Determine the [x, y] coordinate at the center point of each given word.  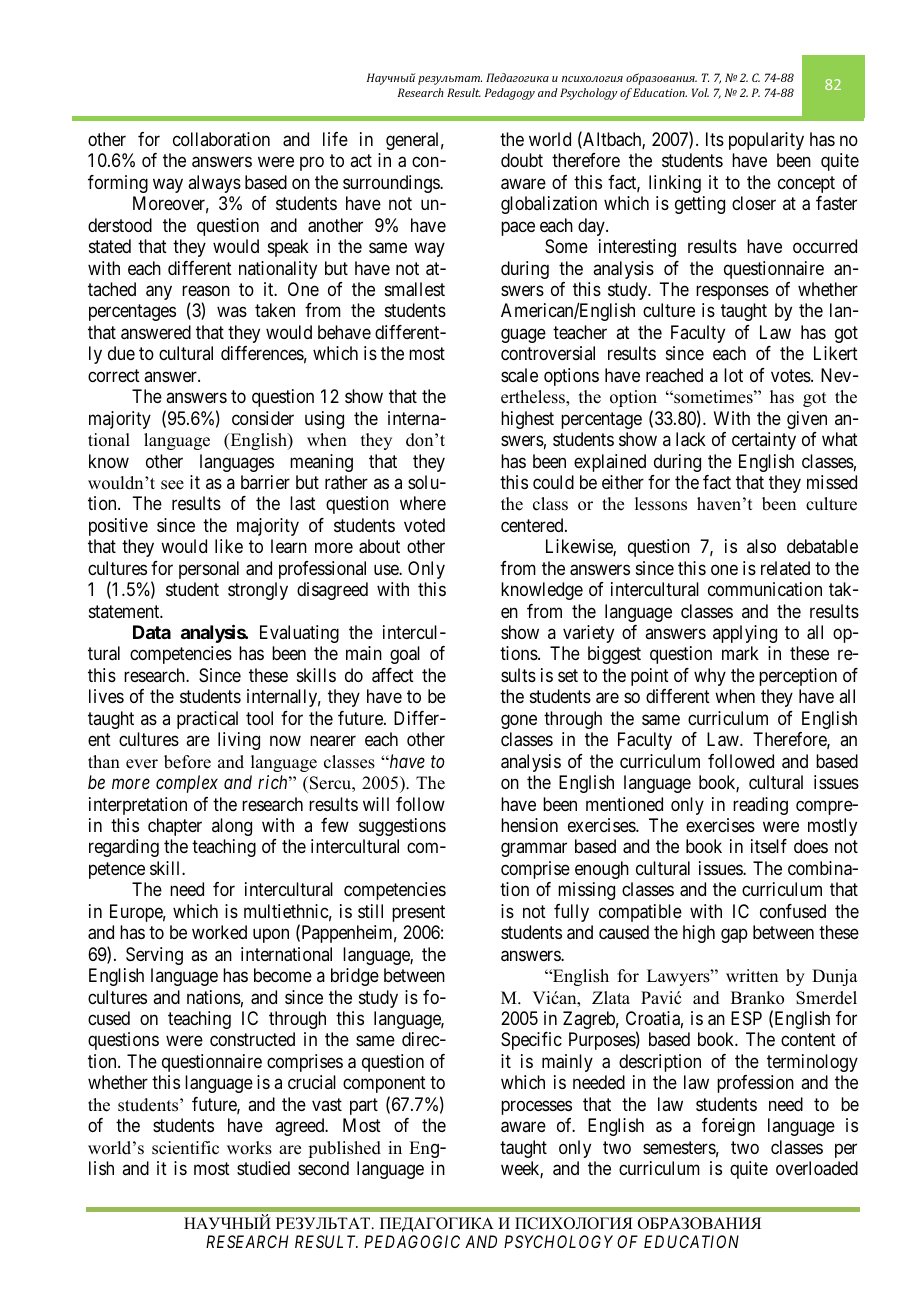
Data [152, 632]
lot [733, 375]
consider [263, 418]
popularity [766, 141]
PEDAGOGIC [412, 1241]
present [418, 913]
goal [405, 655]
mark [740, 653]
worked [219, 932]
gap [734, 936]
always [214, 184]
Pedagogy [510, 94]
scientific [185, 1148]
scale [519, 375]
